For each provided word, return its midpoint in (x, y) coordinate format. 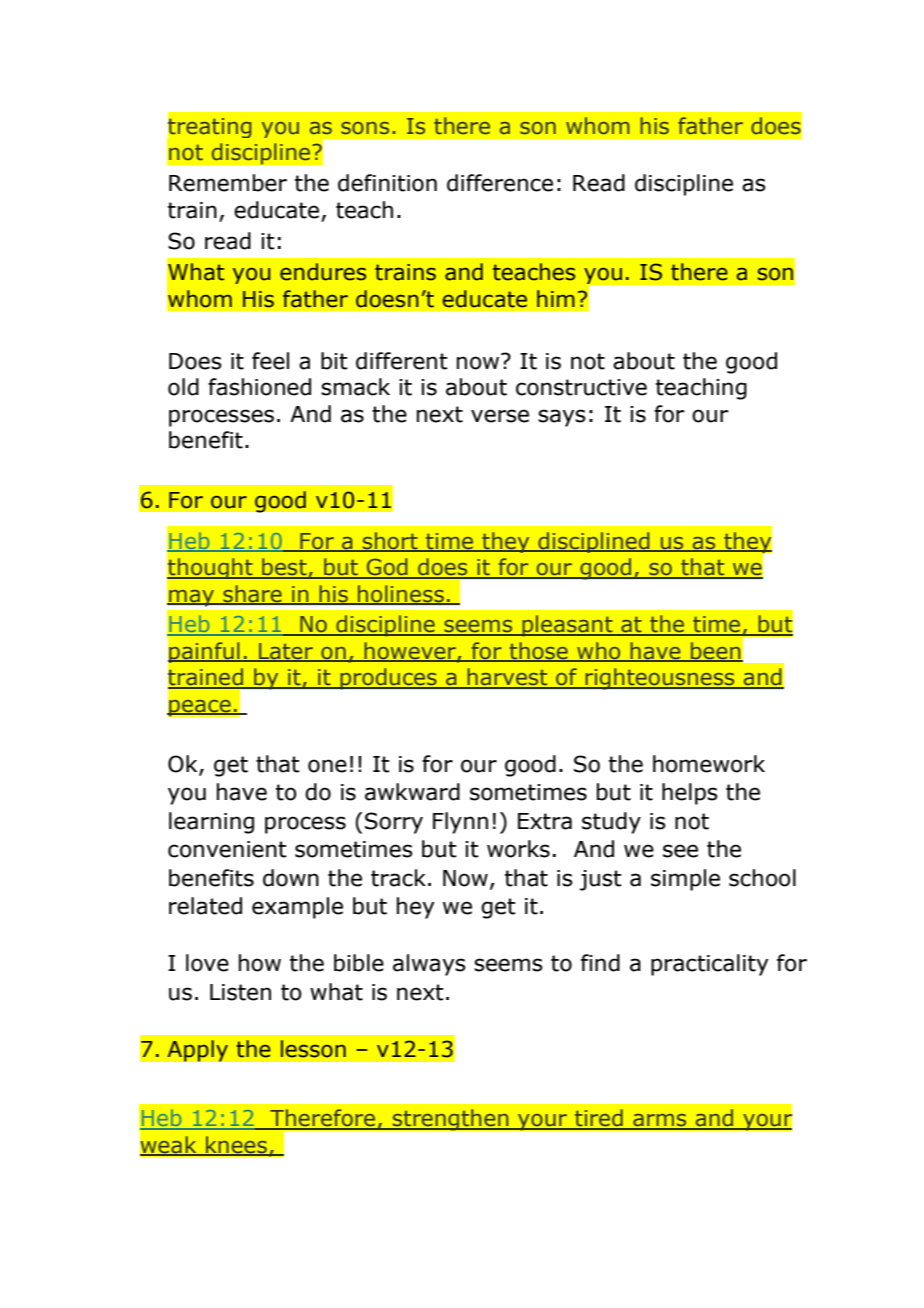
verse (500, 416)
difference (500, 183)
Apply (197, 1051)
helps (690, 794)
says (562, 418)
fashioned (259, 387)
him (556, 298)
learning (211, 823)
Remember (228, 183)
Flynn (460, 823)
